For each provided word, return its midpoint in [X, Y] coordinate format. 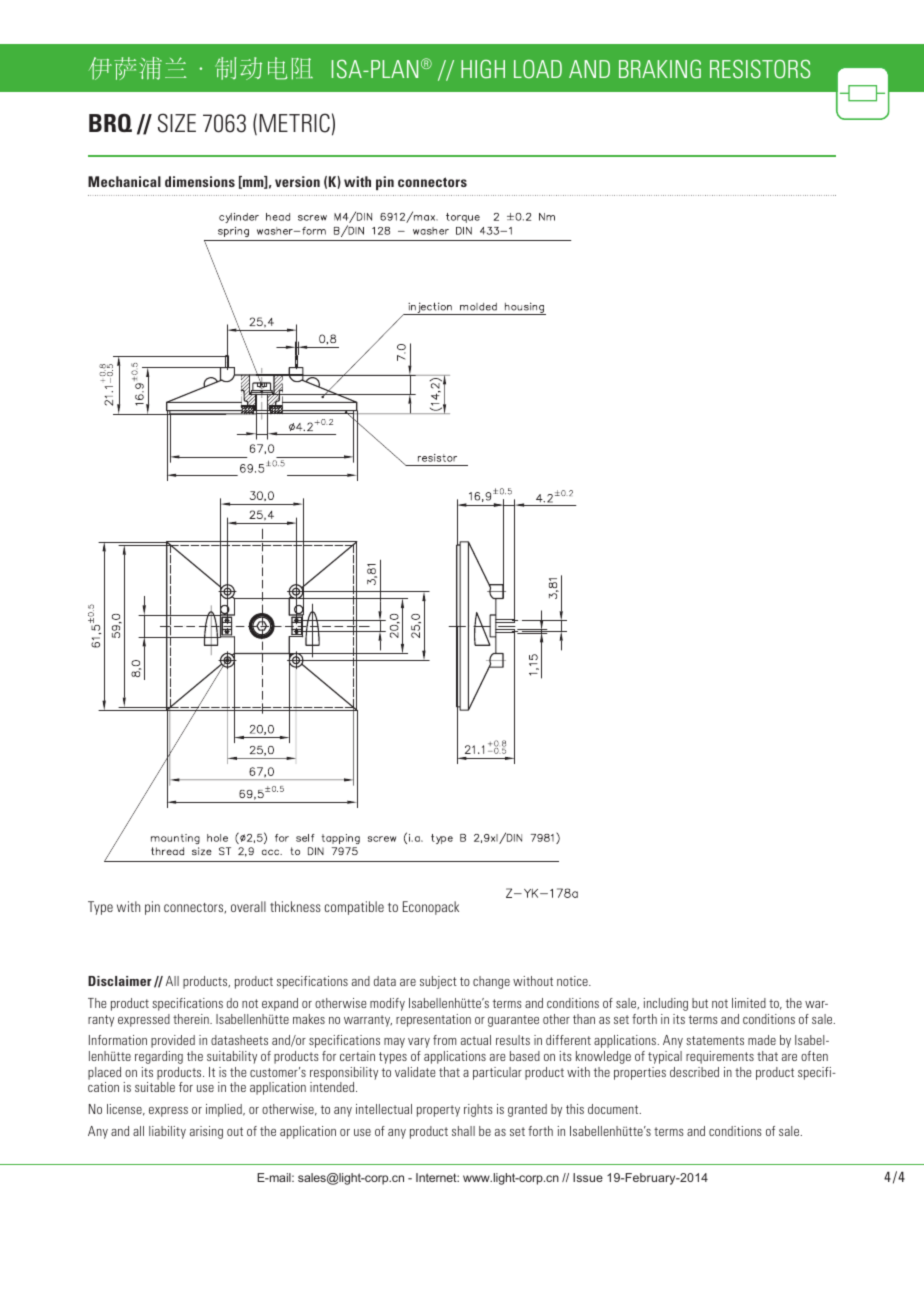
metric [294, 123]
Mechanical [124, 181]
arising [206, 1132]
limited [749, 1003]
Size [177, 123]
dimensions [200, 181]
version [297, 181]
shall [463, 1131]
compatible [354, 908]
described [694, 1072]
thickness [295, 906]
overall [248, 906]
